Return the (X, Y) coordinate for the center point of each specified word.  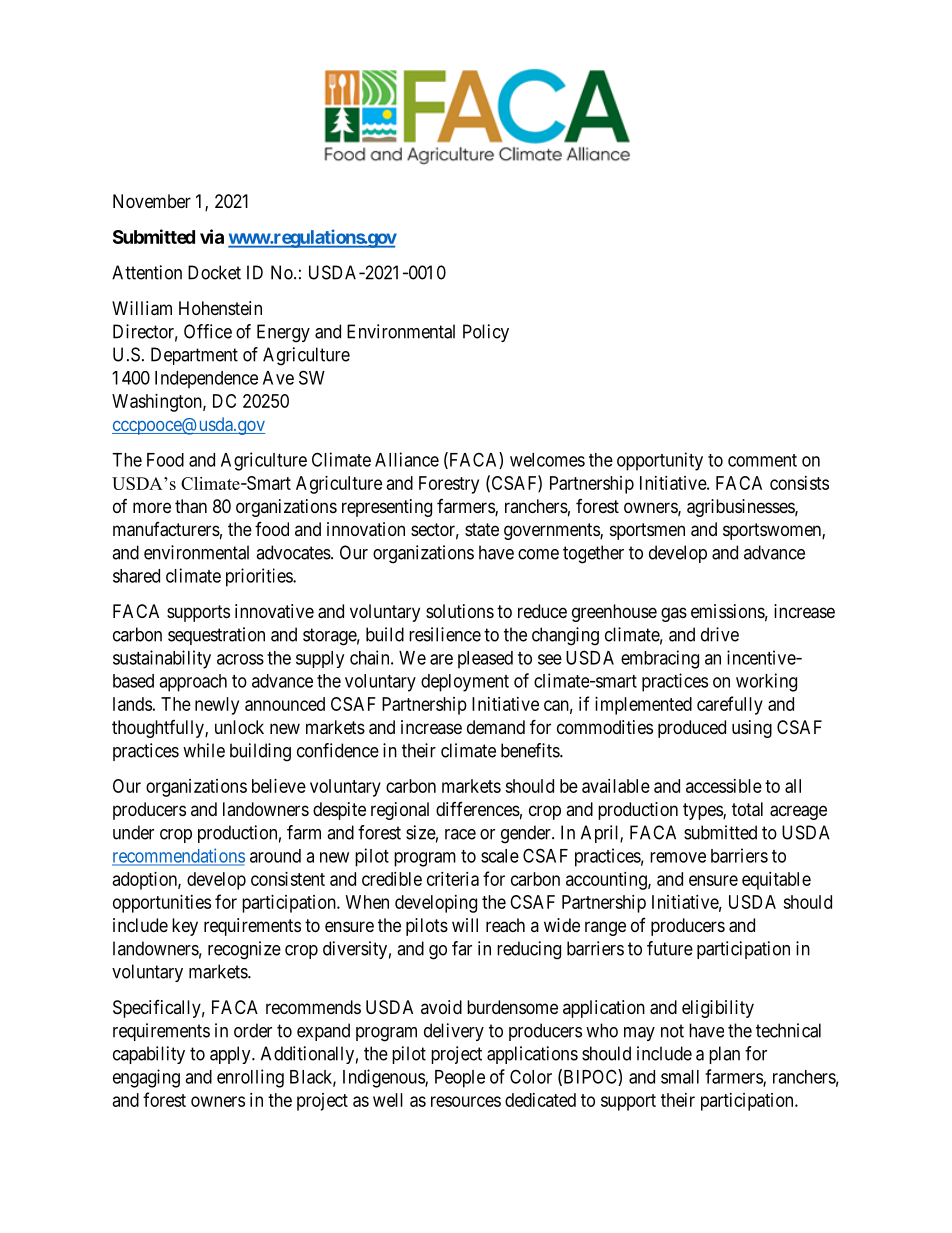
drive (720, 634)
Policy (486, 333)
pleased (485, 660)
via (212, 236)
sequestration (216, 636)
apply (231, 1055)
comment (762, 460)
